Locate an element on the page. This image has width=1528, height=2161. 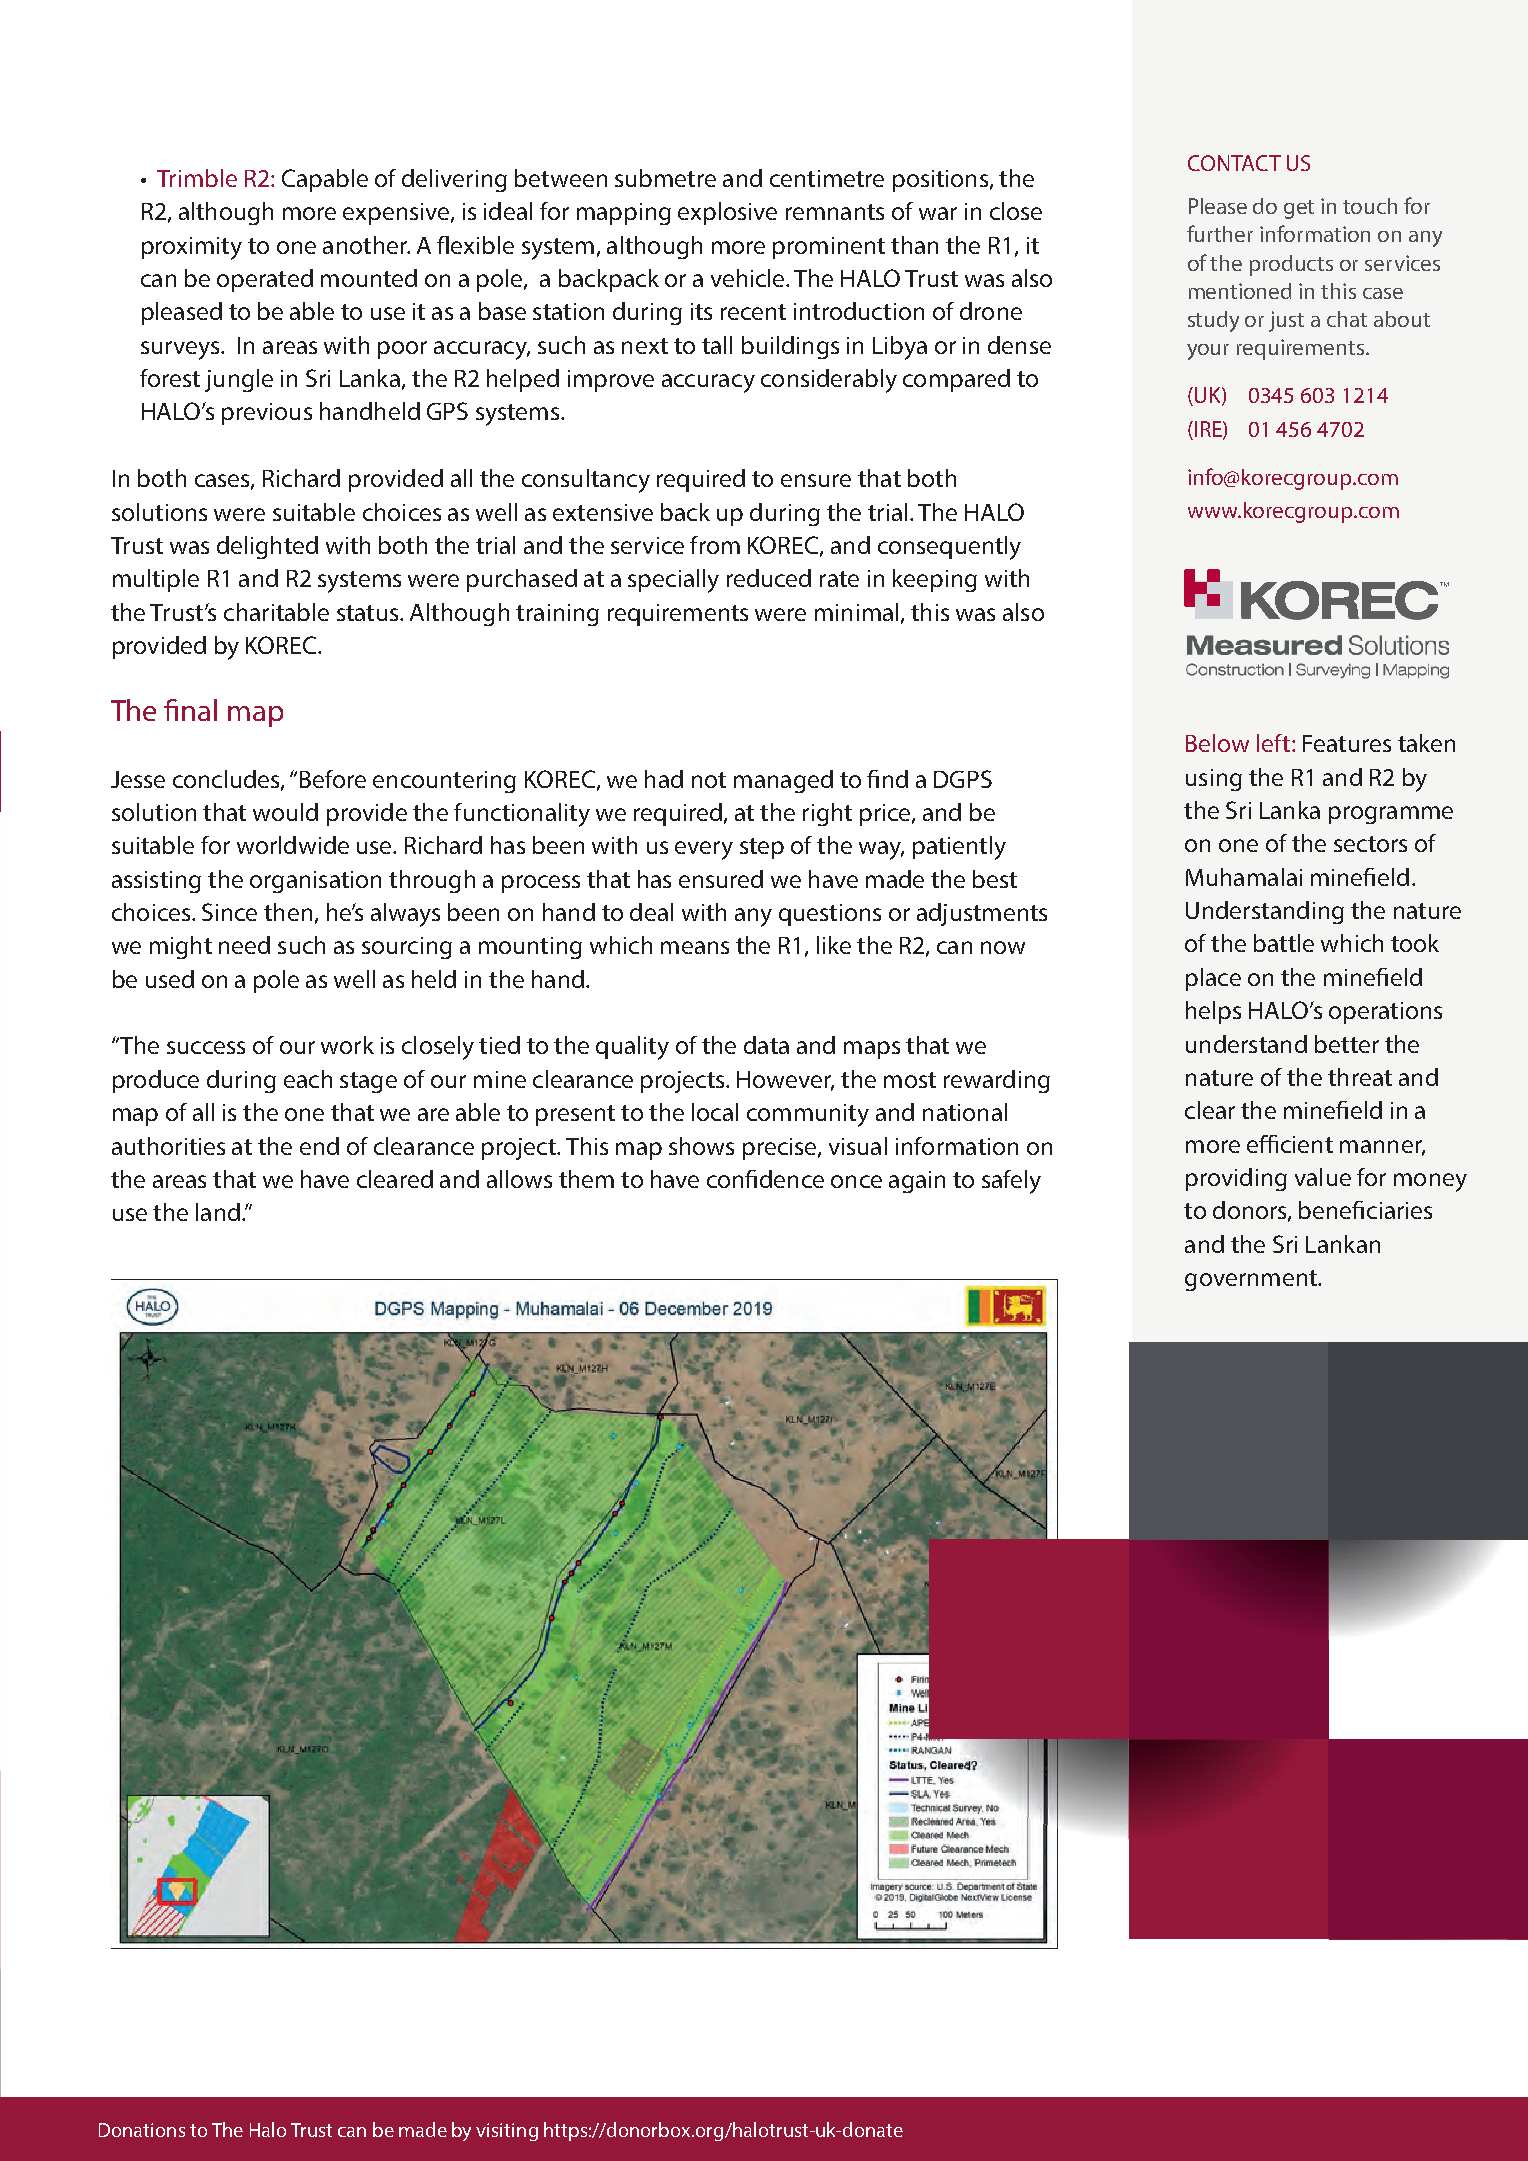
remnants is located at coordinates (835, 212).
